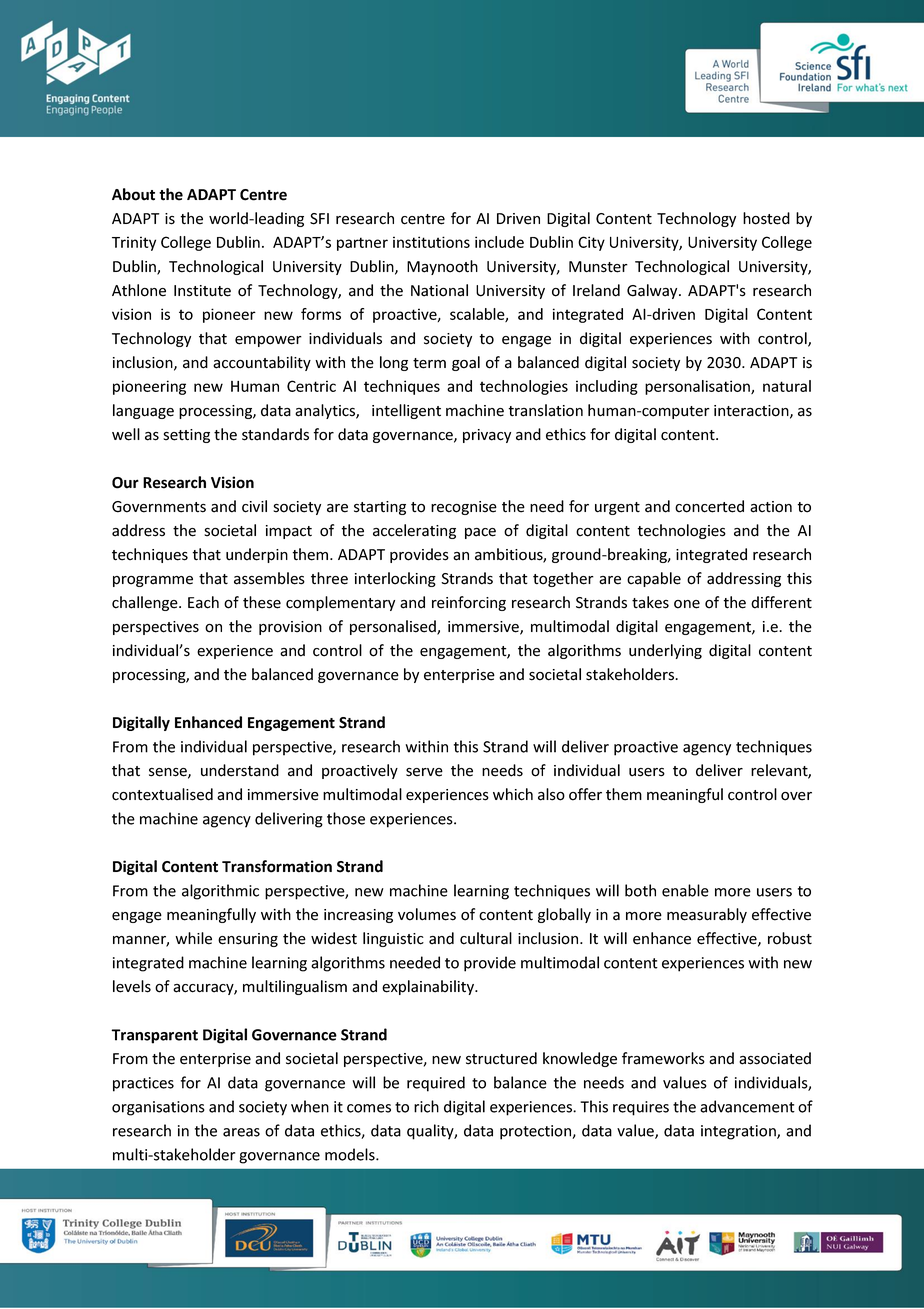  Describe the element at coordinates (134, 243) in the image. I see `Trinity` at that location.
